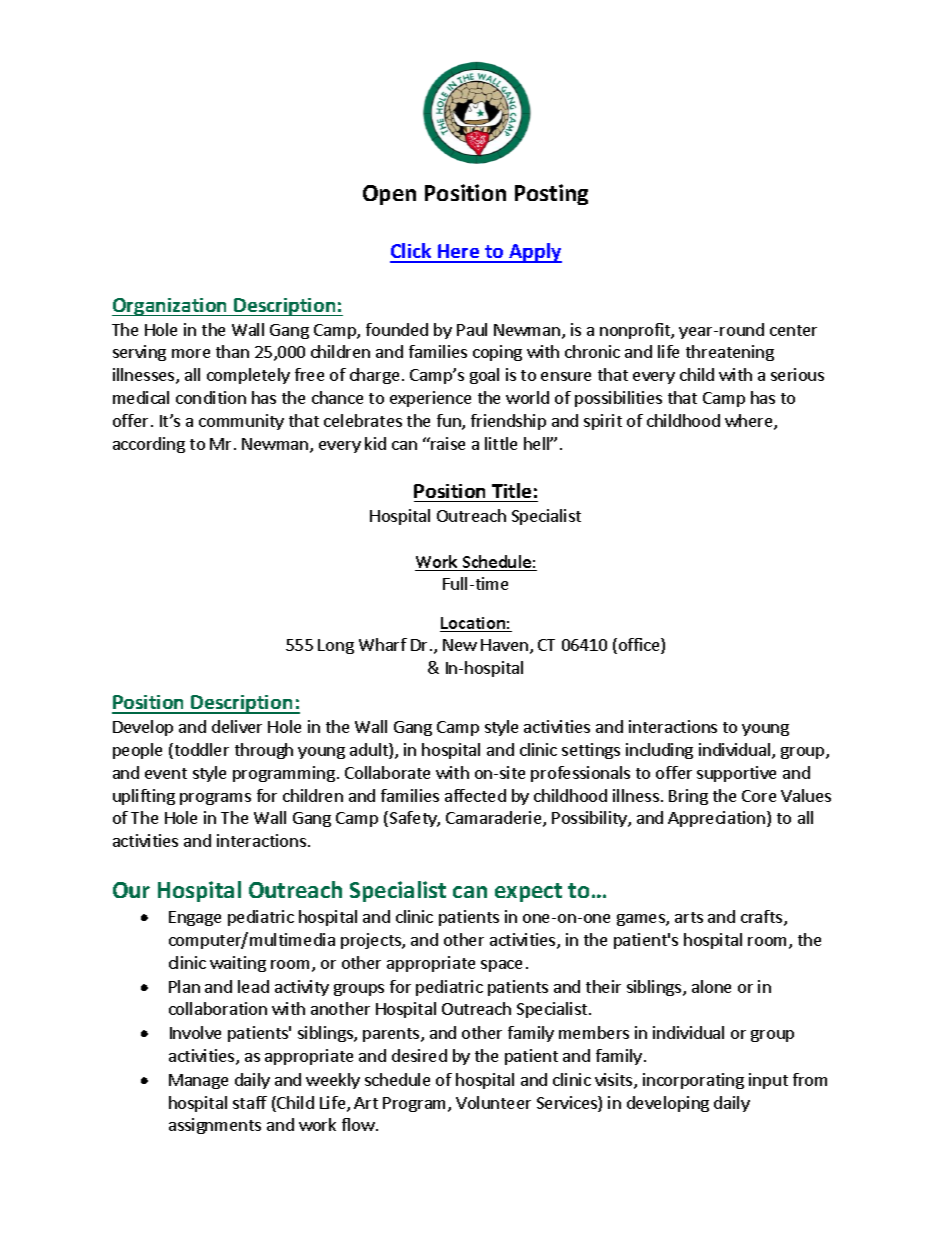 The width and height of the image is (952, 1233). What do you see at coordinates (763, 918) in the image?
I see `crafts` at bounding box center [763, 918].
